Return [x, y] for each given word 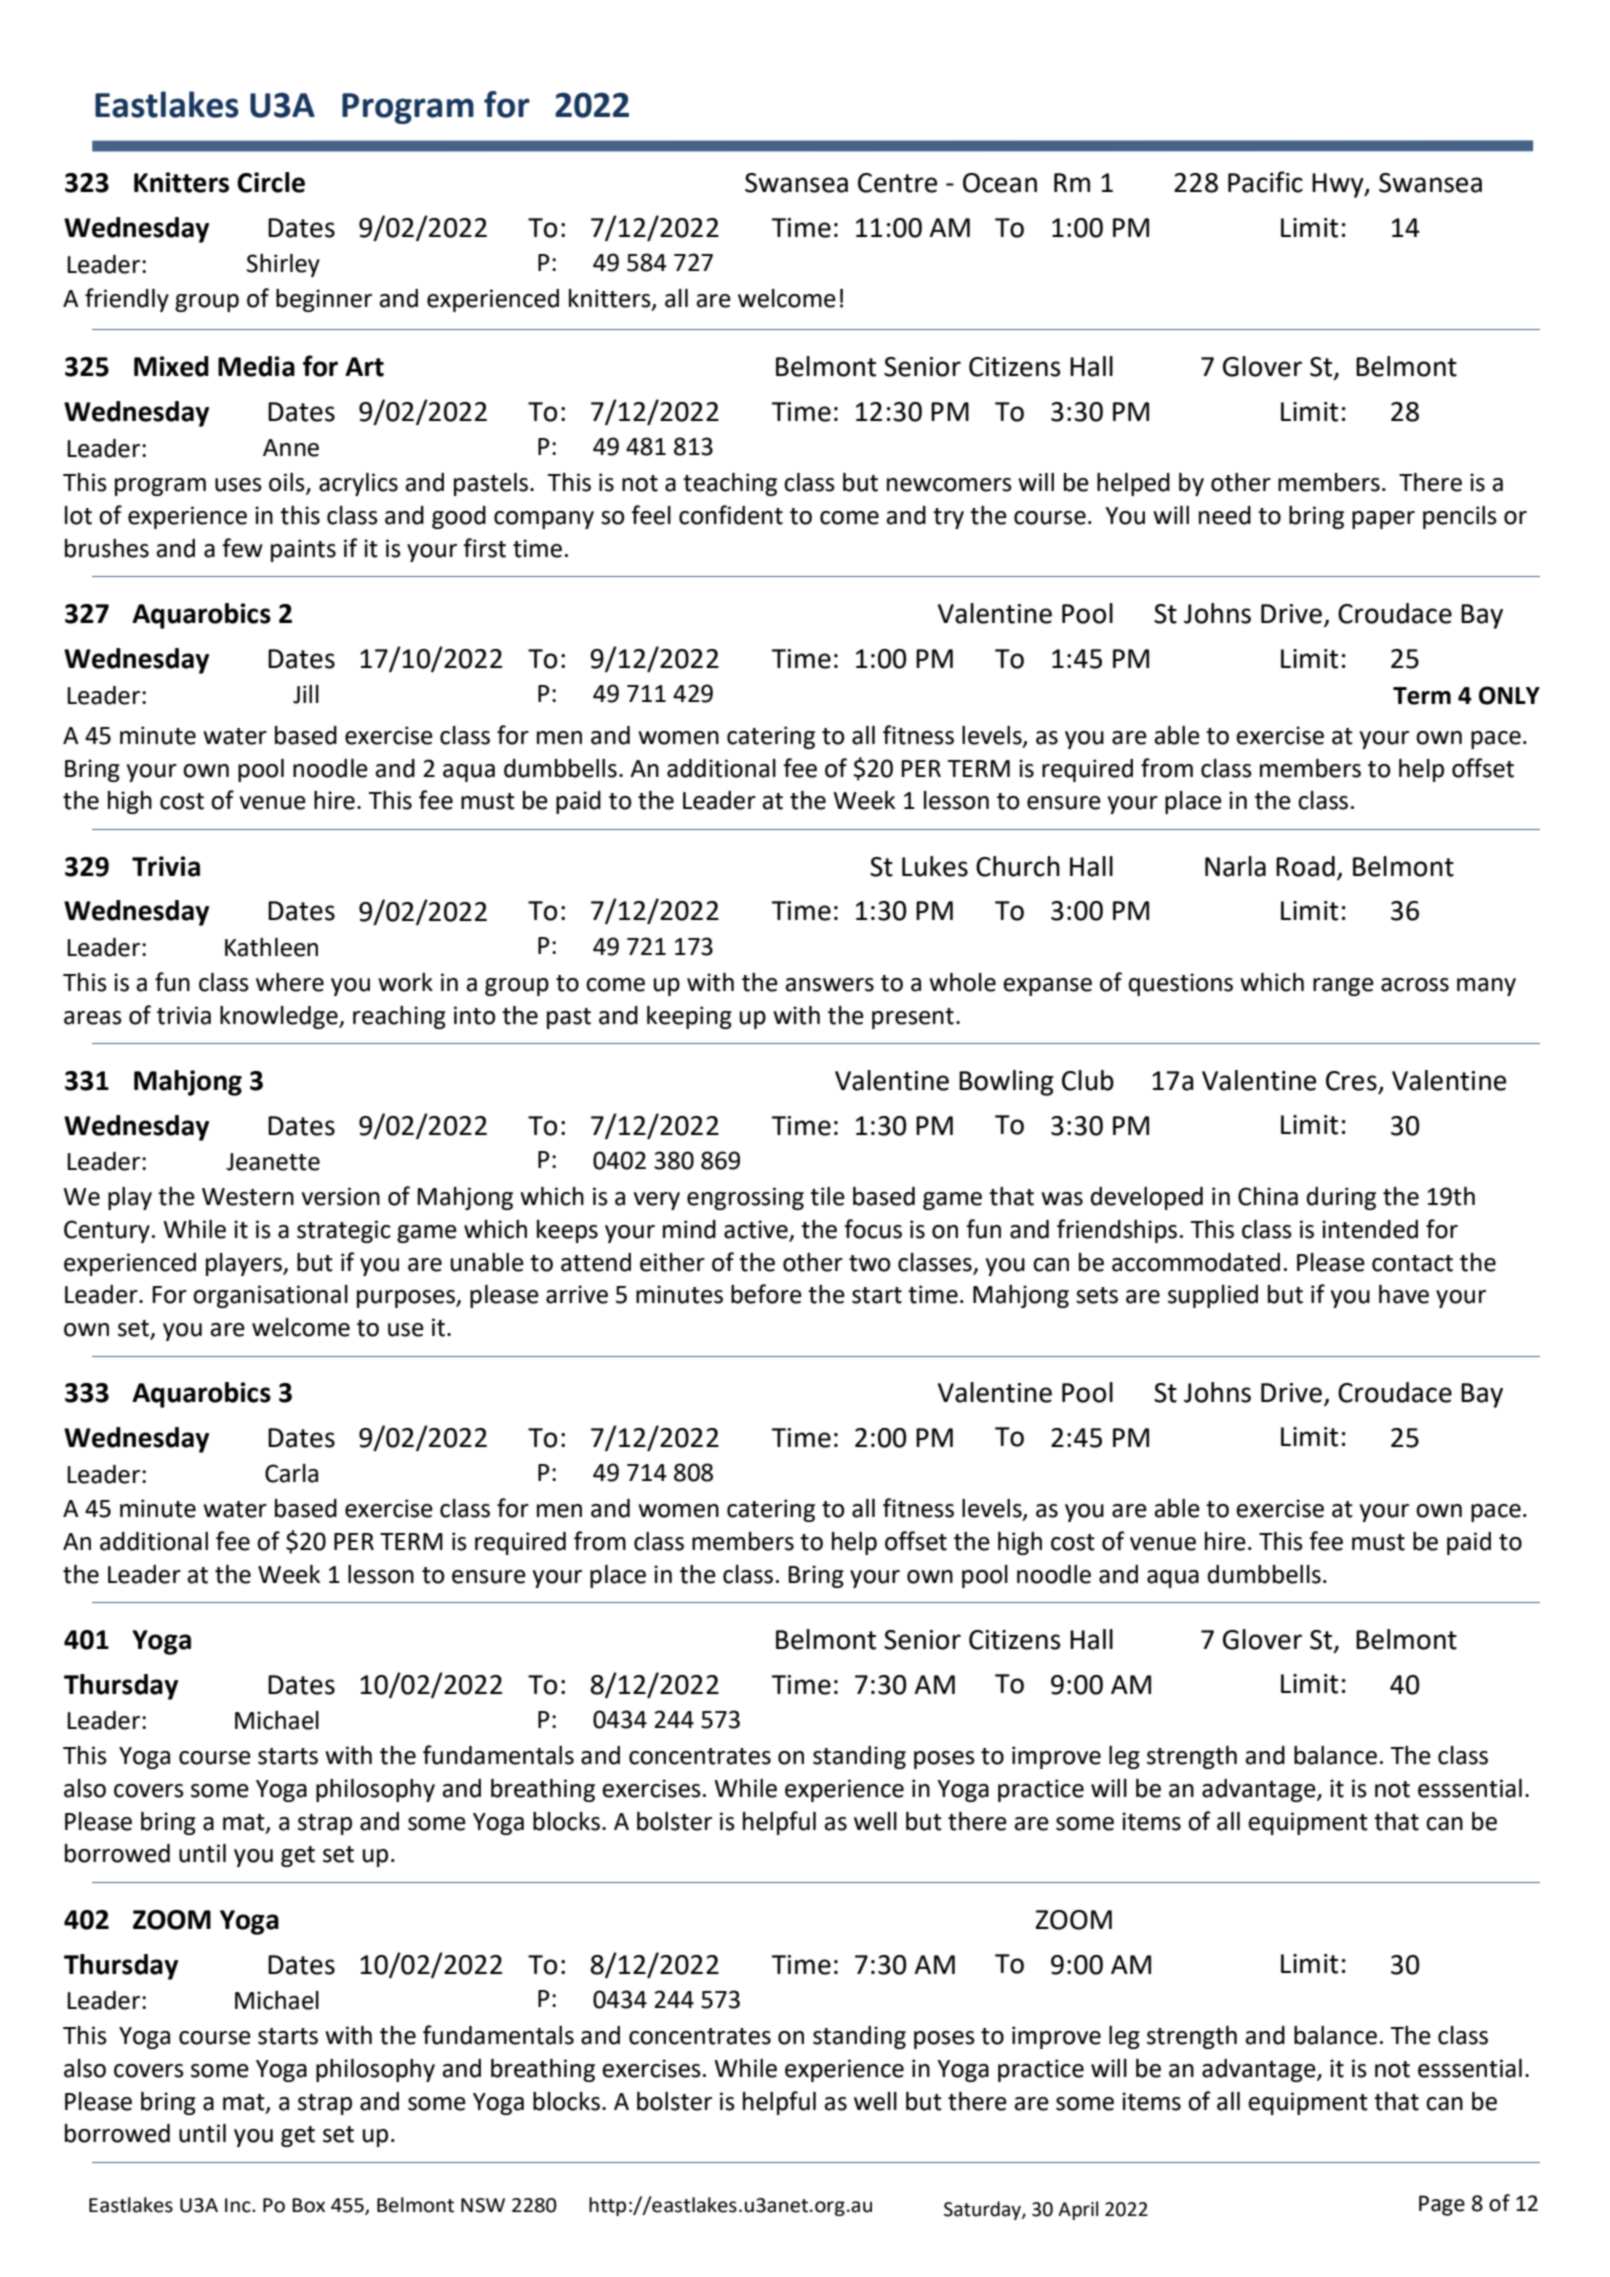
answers [829, 985]
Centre [897, 183]
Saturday [983, 2210]
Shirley [283, 265]
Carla [291, 1473]
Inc [239, 2205]
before [766, 1294]
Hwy [1339, 185]
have [1404, 1294]
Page [1442, 2205]
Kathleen [271, 947]
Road [1305, 866]
